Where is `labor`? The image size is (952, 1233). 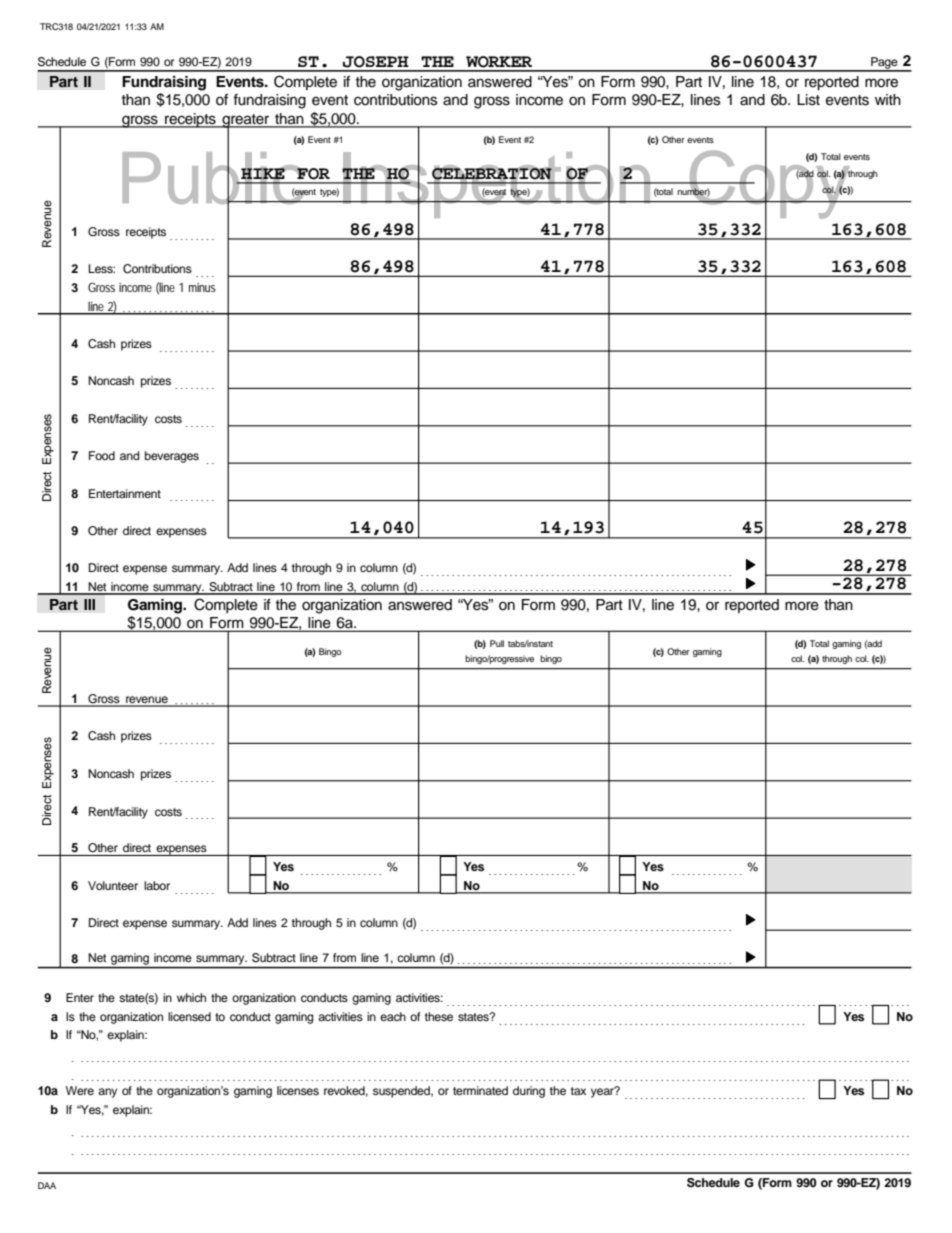 labor is located at coordinates (157, 885).
